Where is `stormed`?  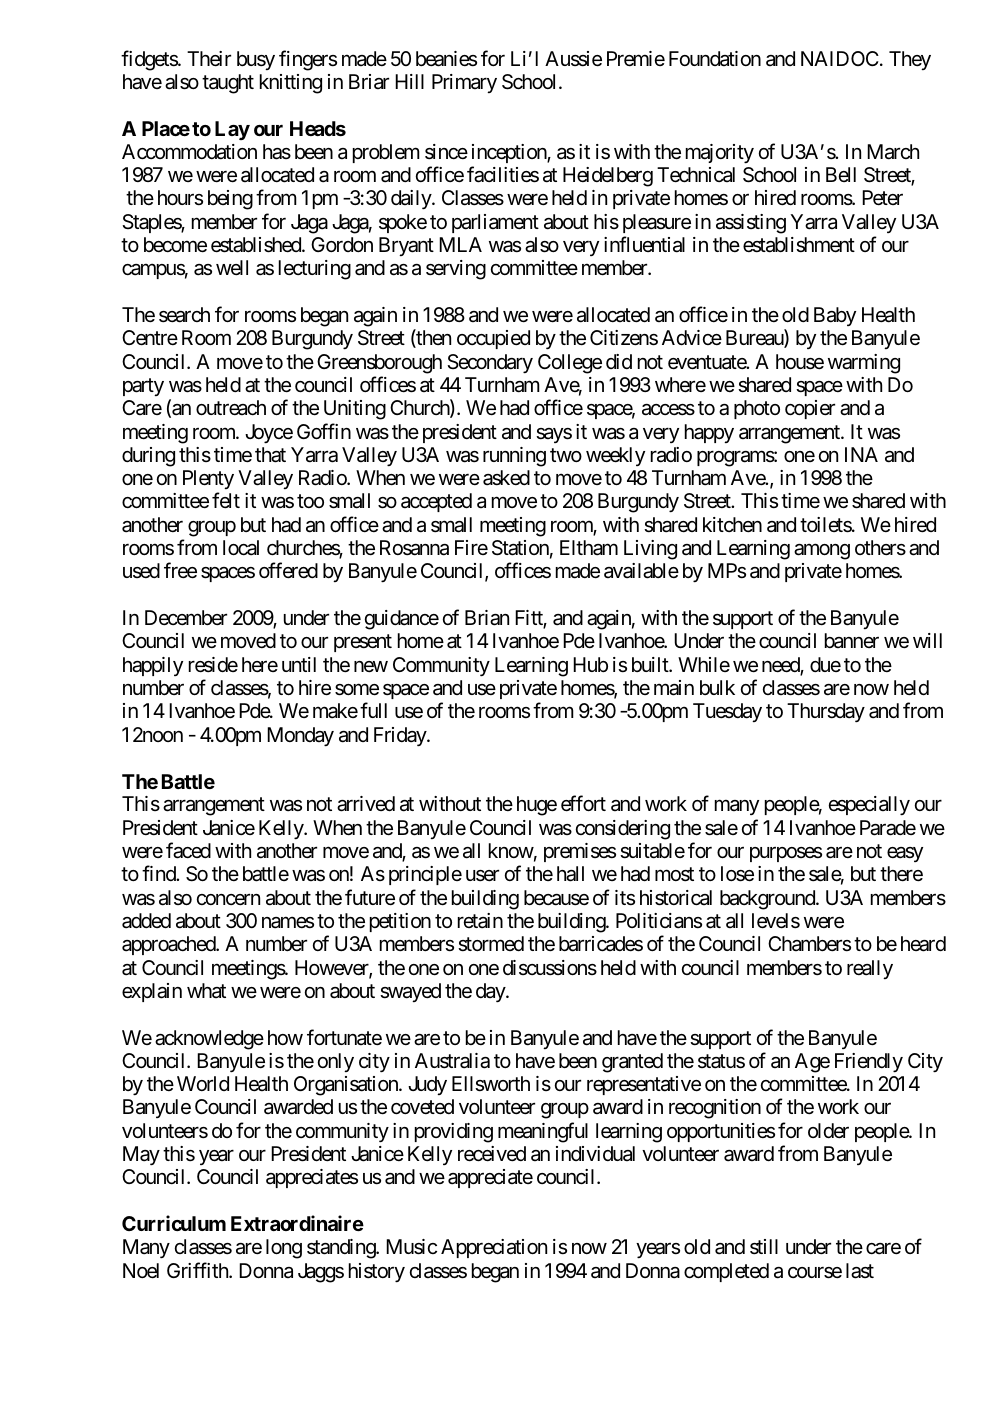
stormed is located at coordinates (491, 944).
